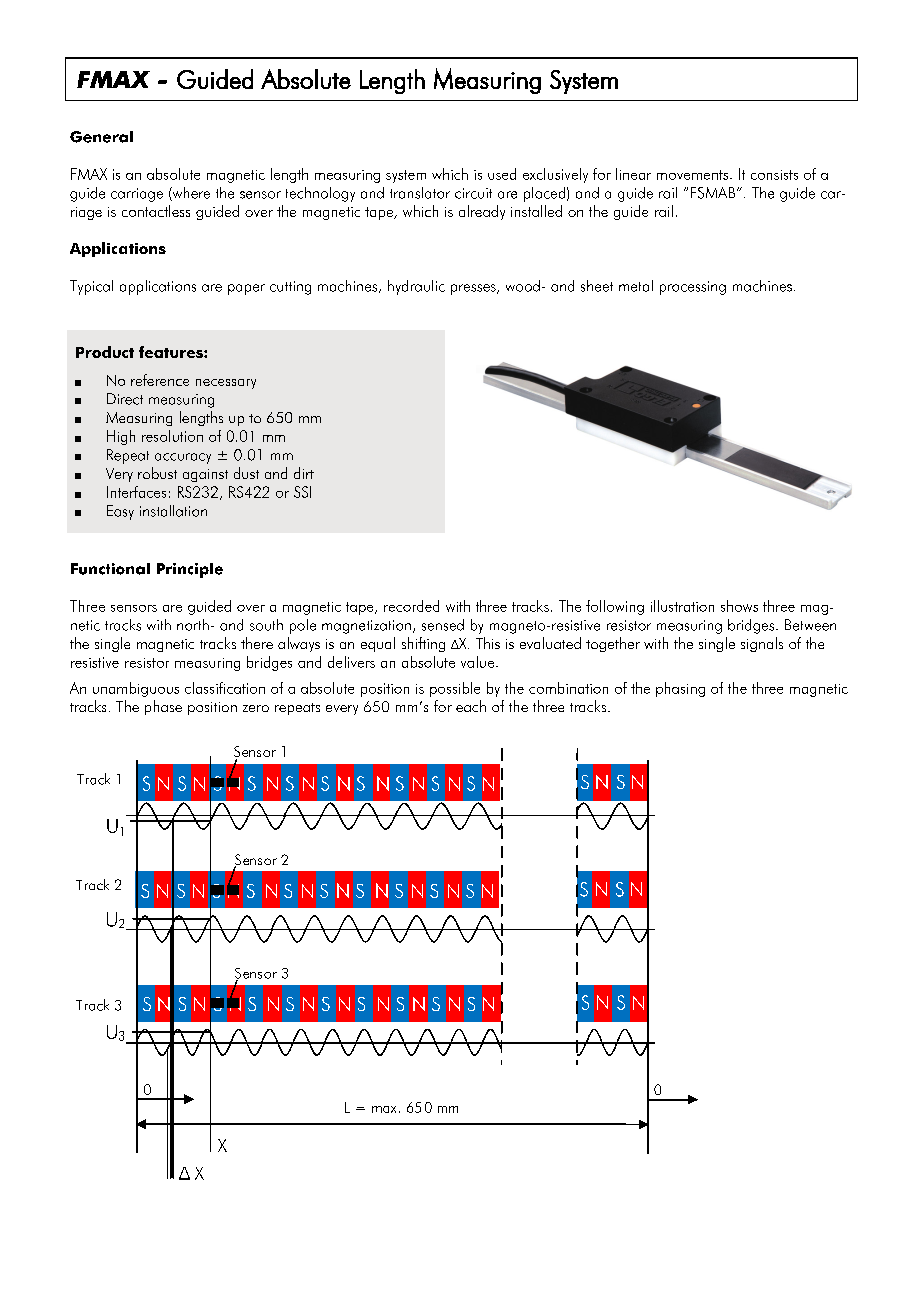  What do you see at coordinates (173, 511) in the screenshot?
I see `installation` at bounding box center [173, 511].
